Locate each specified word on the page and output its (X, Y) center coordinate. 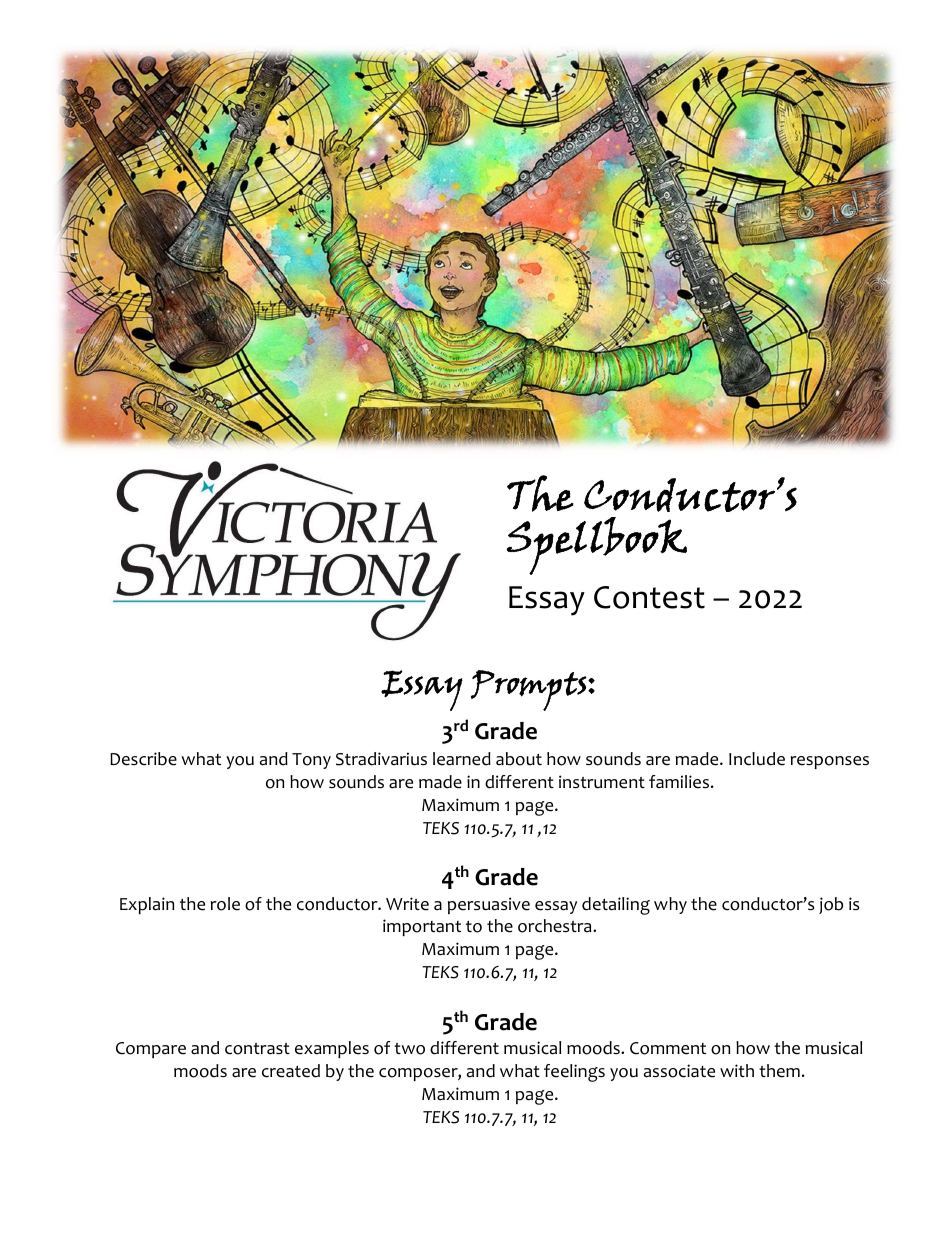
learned (462, 759)
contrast (257, 1049)
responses (829, 762)
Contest (649, 597)
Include (757, 759)
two (409, 1049)
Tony (311, 761)
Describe (143, 759)
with (737, 1070)
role (225, 904)
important (422, 927)
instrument (602, 782)
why (670, 905)
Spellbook (597, 546)
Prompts (530, 690)
